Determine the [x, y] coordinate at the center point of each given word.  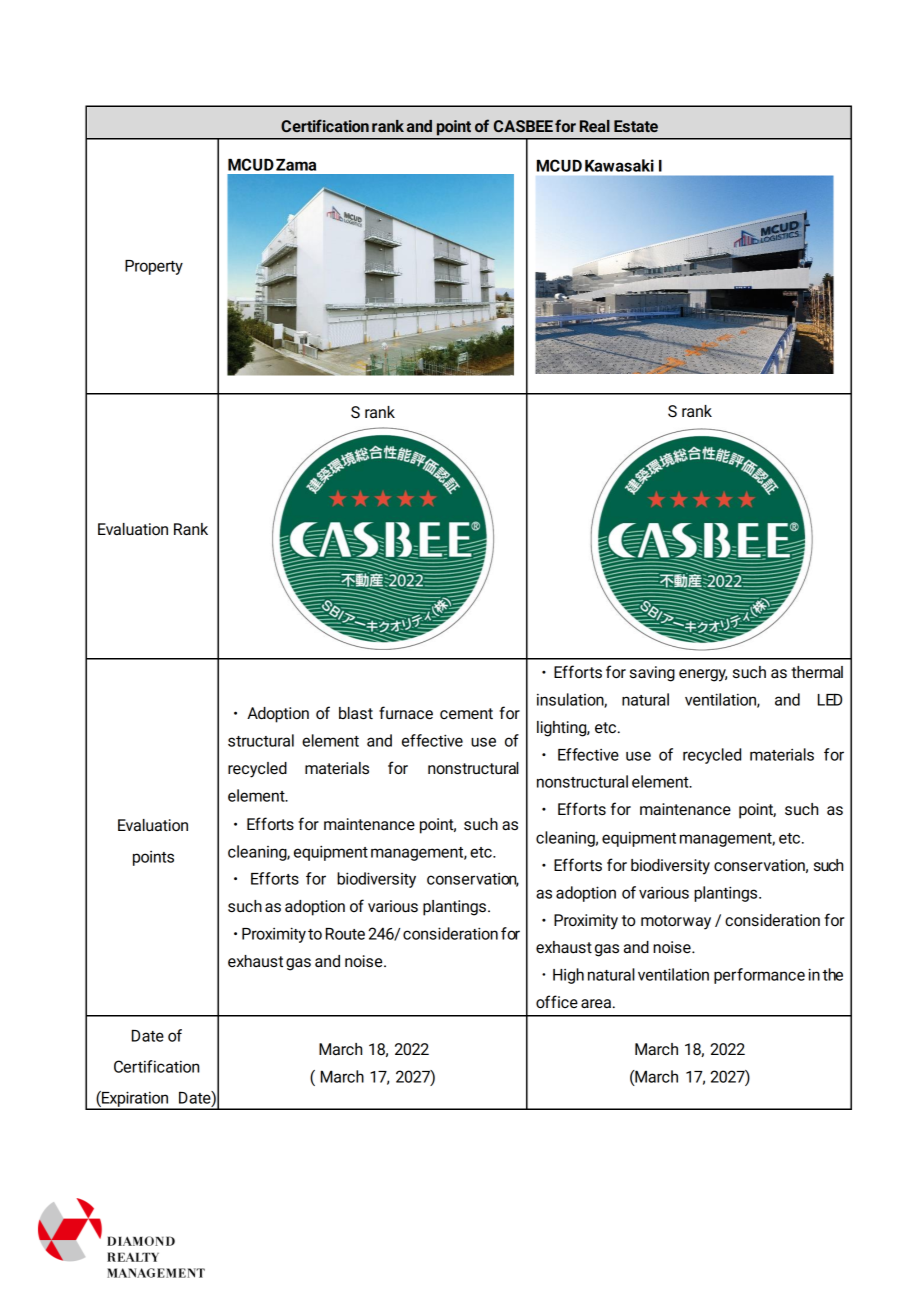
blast [356, 713]
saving [652, 674]
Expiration [135, 1100]
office [557, 1002]
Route [345, 934]
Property [154, 267]
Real [595, 126]
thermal [817, 672]
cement [466, 713]
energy [703, 675]
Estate [636, 126]
